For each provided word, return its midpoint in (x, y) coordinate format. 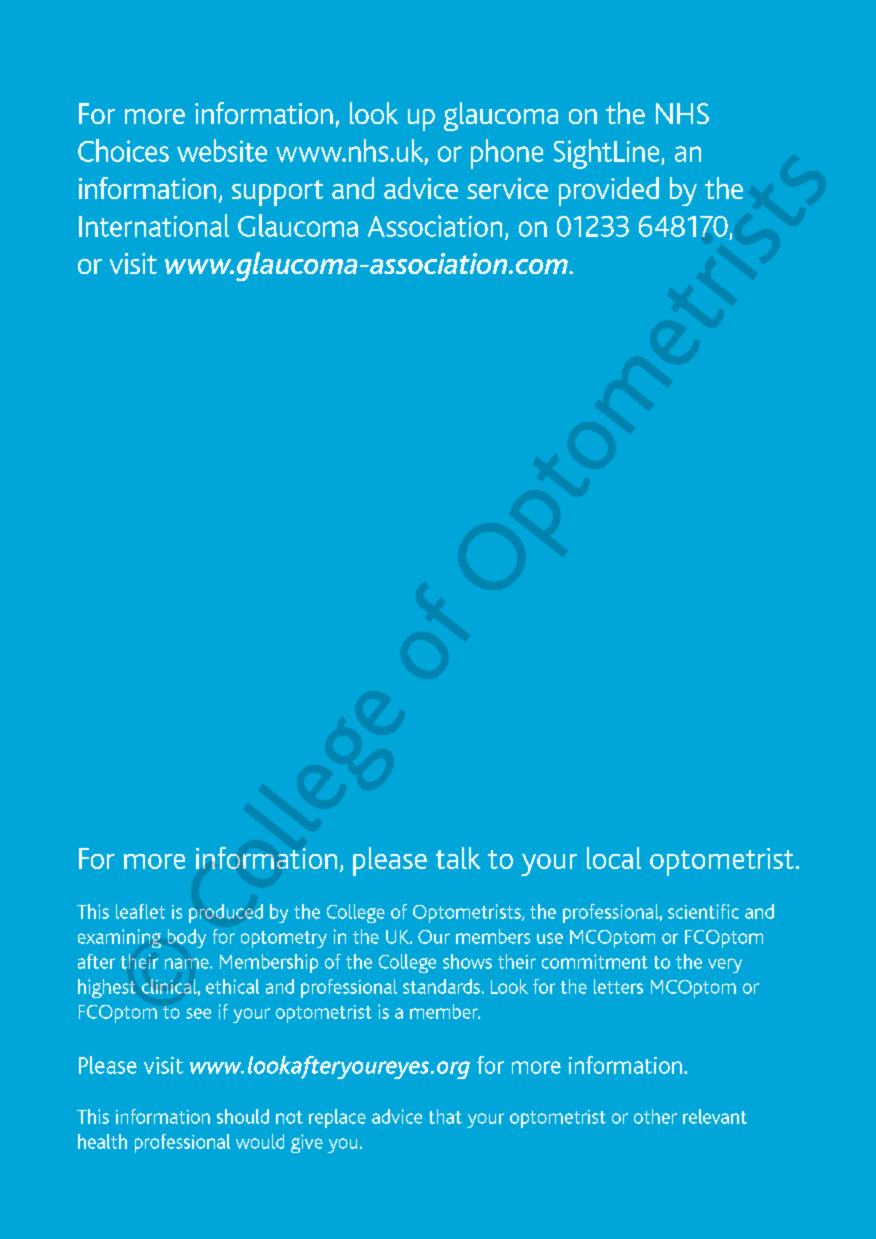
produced (226, 913)
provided (609, 191)
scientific (703, 911)
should (243, 1116)
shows (467, 961)
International (154, 225)
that (445, 1116)
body (187, 938)
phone (507, 154)
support (277, 193)
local (614, 858)
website (222, 150)
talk (458, 858)
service (507, 188)
